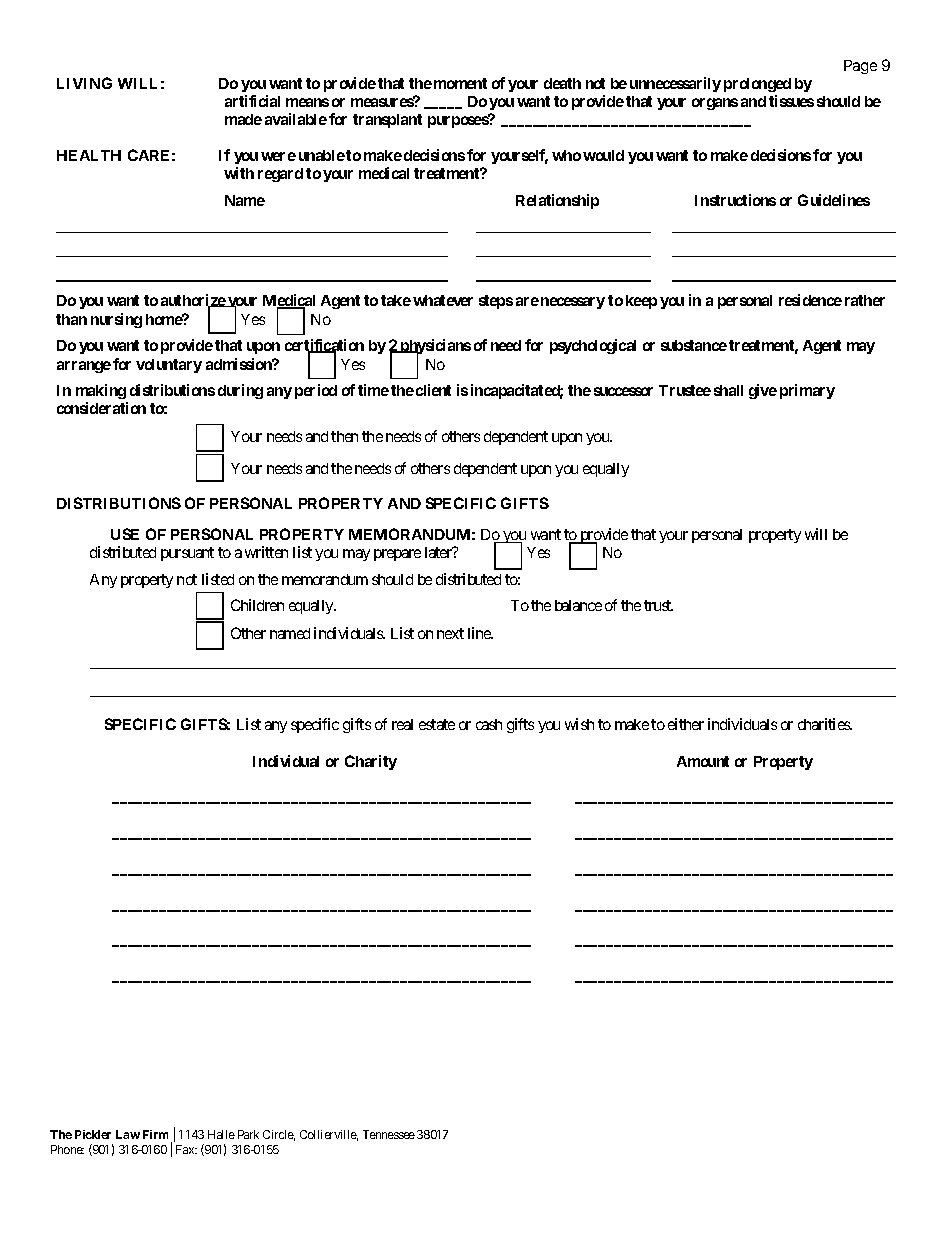 The image size is (952, 1233). I want to click on Charity, so click(371, 762).
